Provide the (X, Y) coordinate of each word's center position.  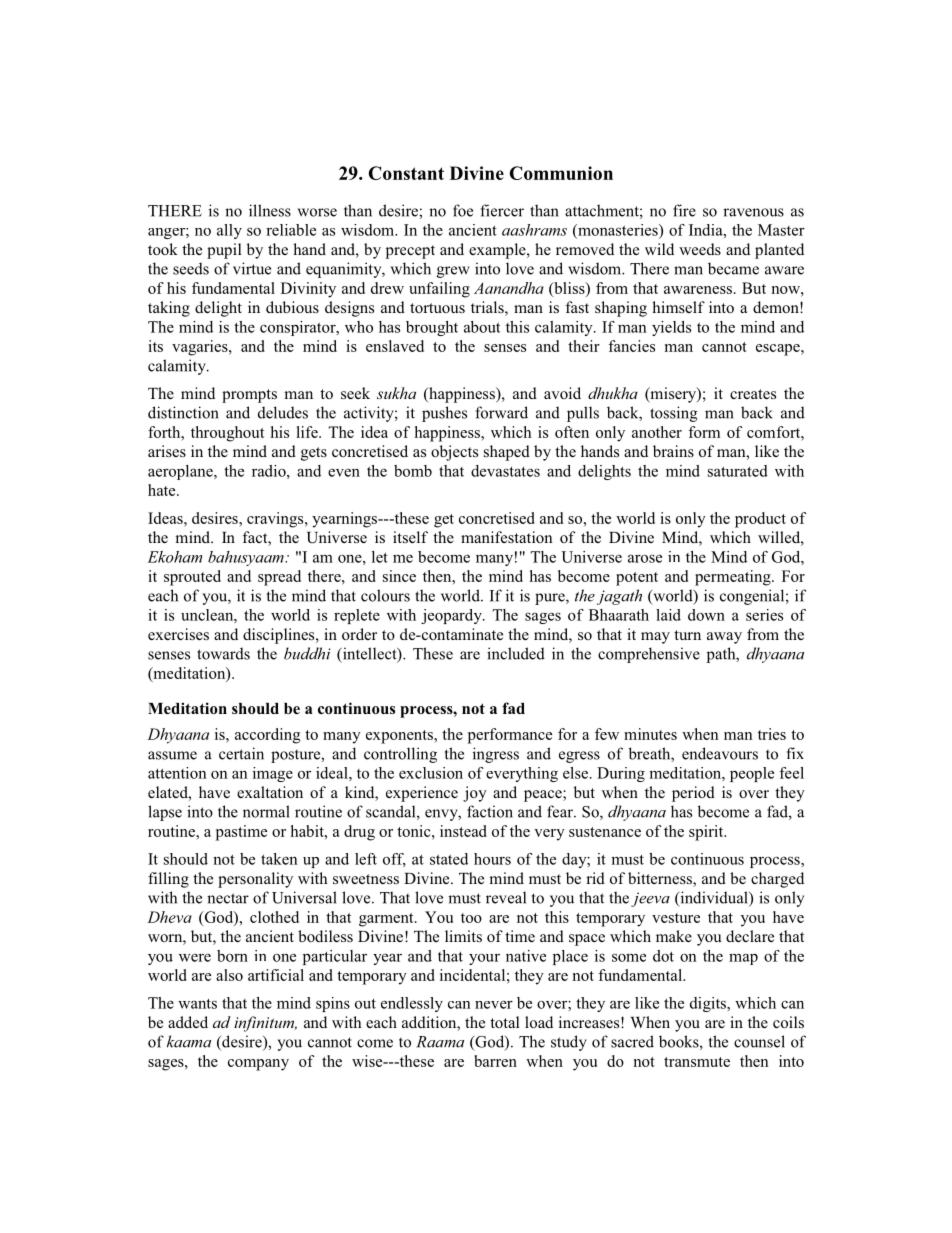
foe (463, 210)
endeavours (720, 753)
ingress (496, 755)
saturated (738, 471)
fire (684, 210)
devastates (505, 471)
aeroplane (181, 472)
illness (270, 210)
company (258, 1065)
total (505, 1022)
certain (241, 753)
